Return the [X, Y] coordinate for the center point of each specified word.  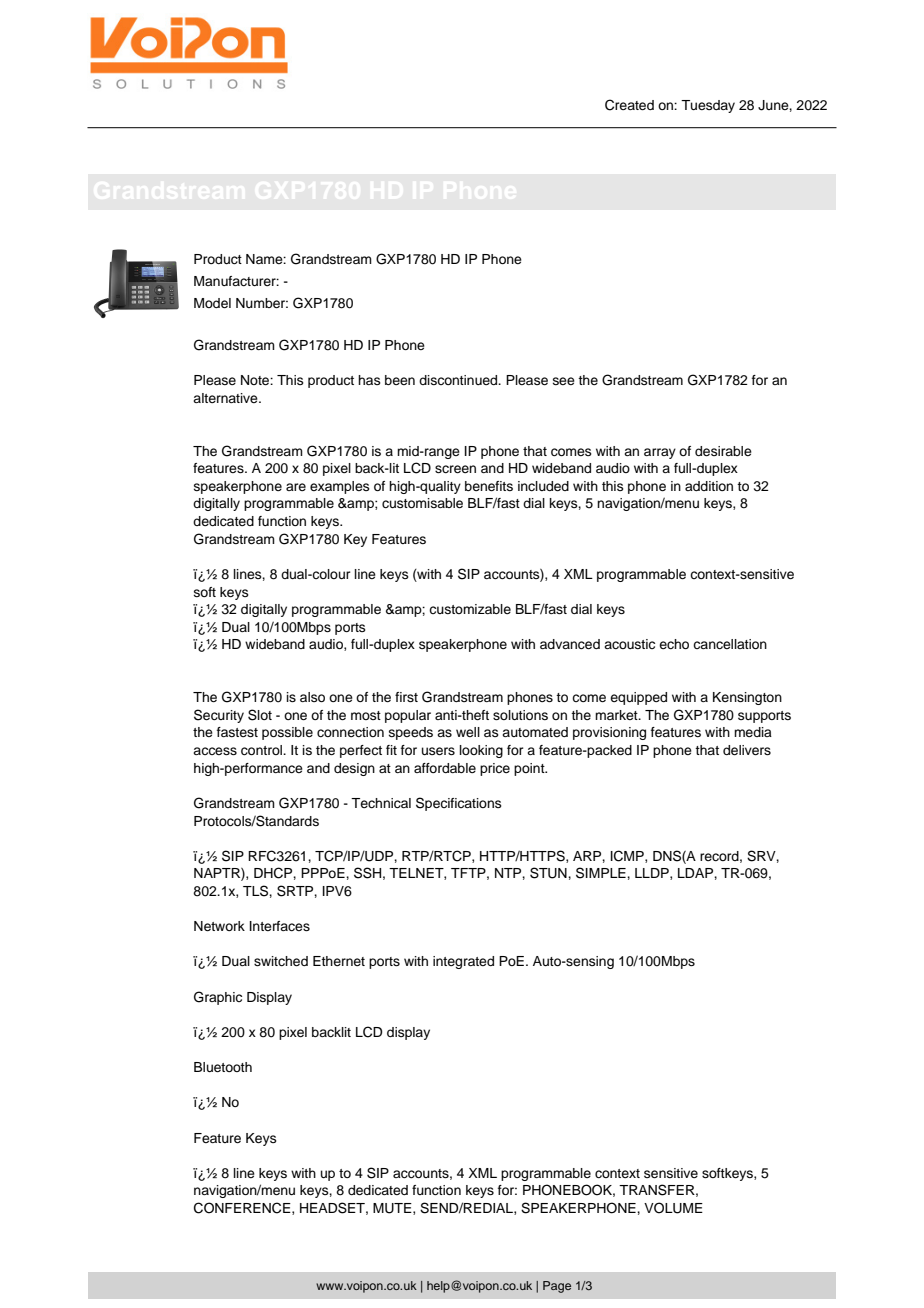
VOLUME [673, 1208]
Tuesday [708, 106]
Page [557, 1287]
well [468, 732]
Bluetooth [223, 1067]
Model [212, 303]
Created [629, 105]
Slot [260, 715]
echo [674, 644]
